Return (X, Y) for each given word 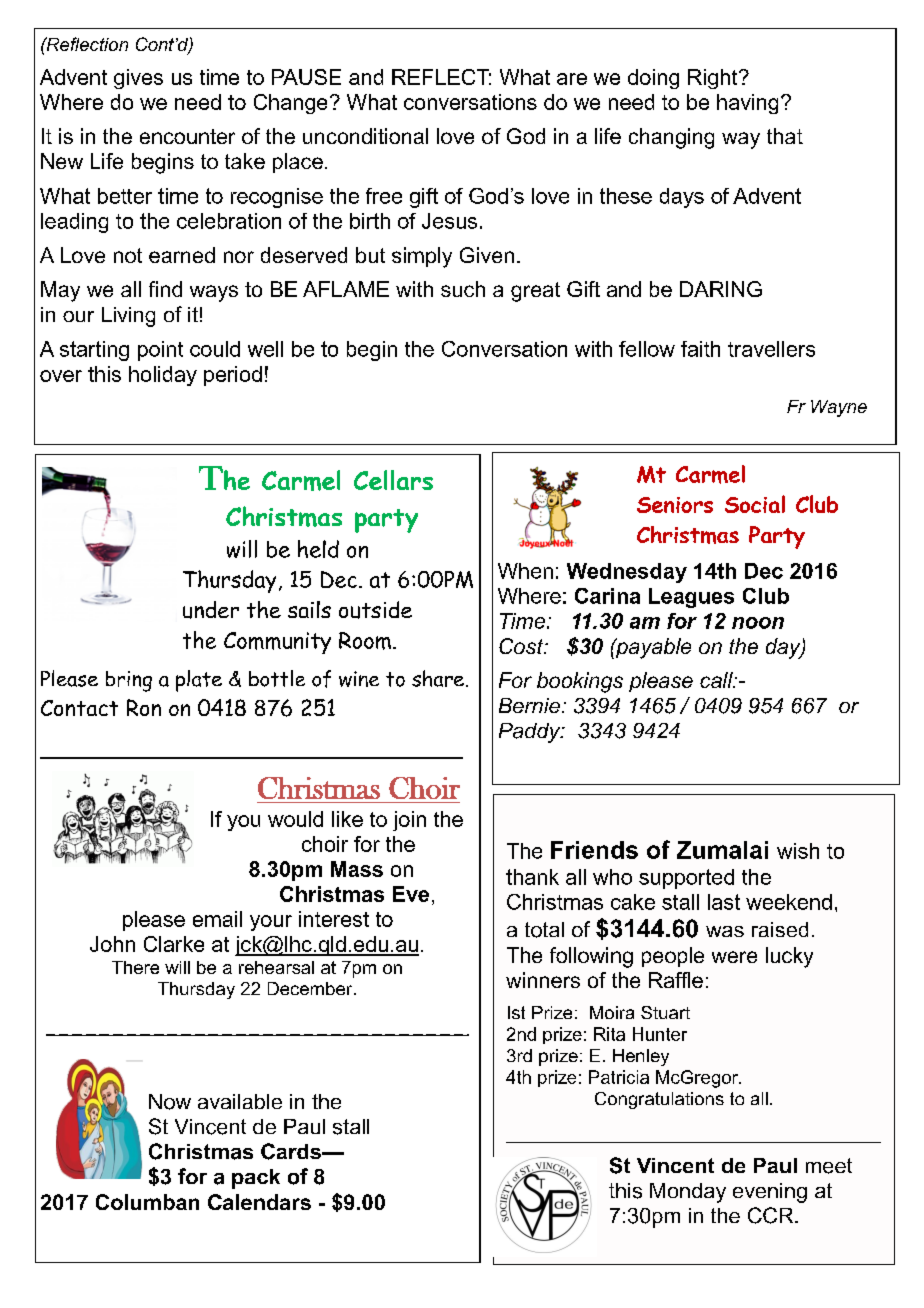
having (747, 104)
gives (138, 79)
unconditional (365, 136)
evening (770, 1193)
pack (256, 1179)
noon (758, 623)
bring (129, 681)
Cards (292, 1151)
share (438, 678)
